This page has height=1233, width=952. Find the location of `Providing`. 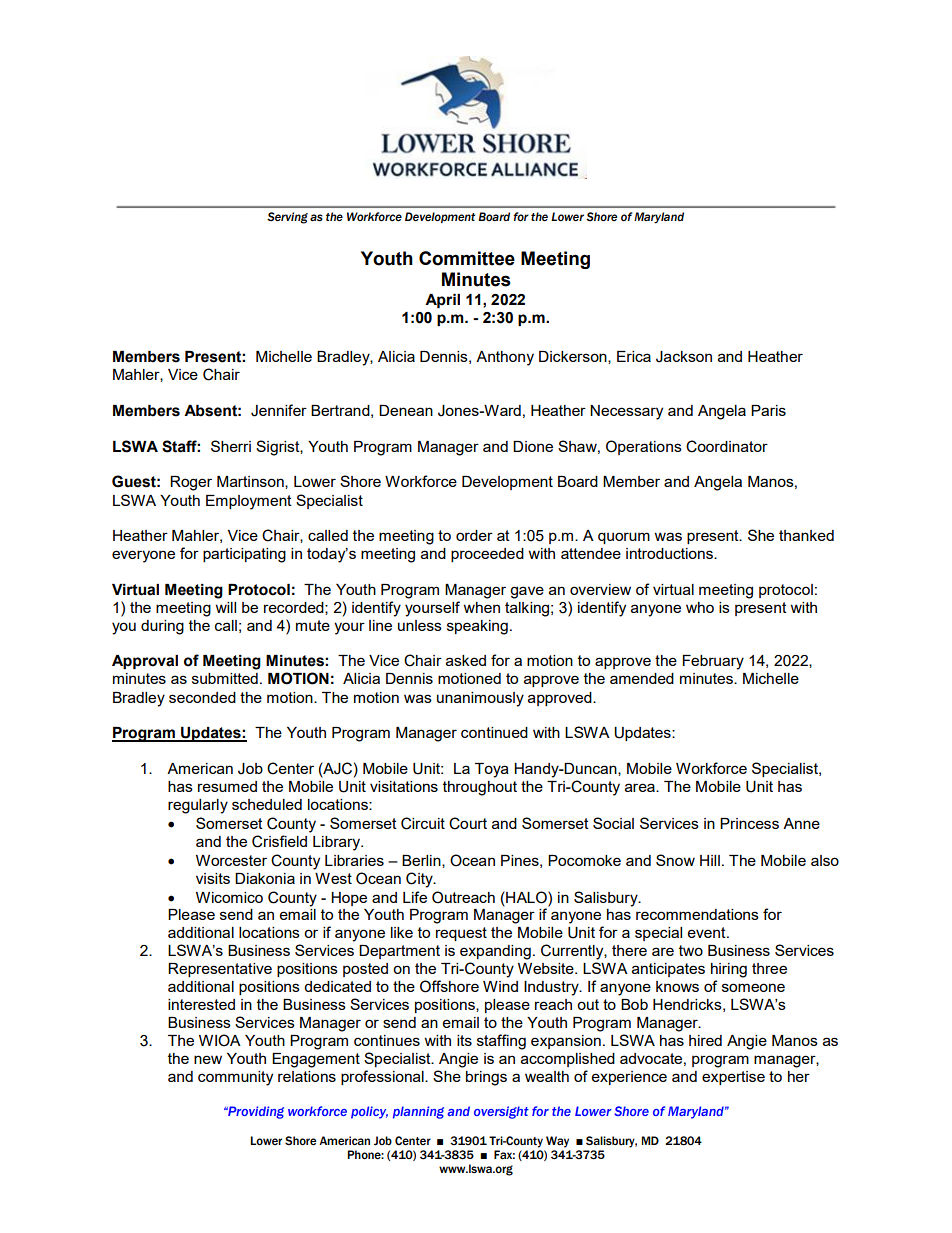

Providing is located at coordinates (255, 1112).
